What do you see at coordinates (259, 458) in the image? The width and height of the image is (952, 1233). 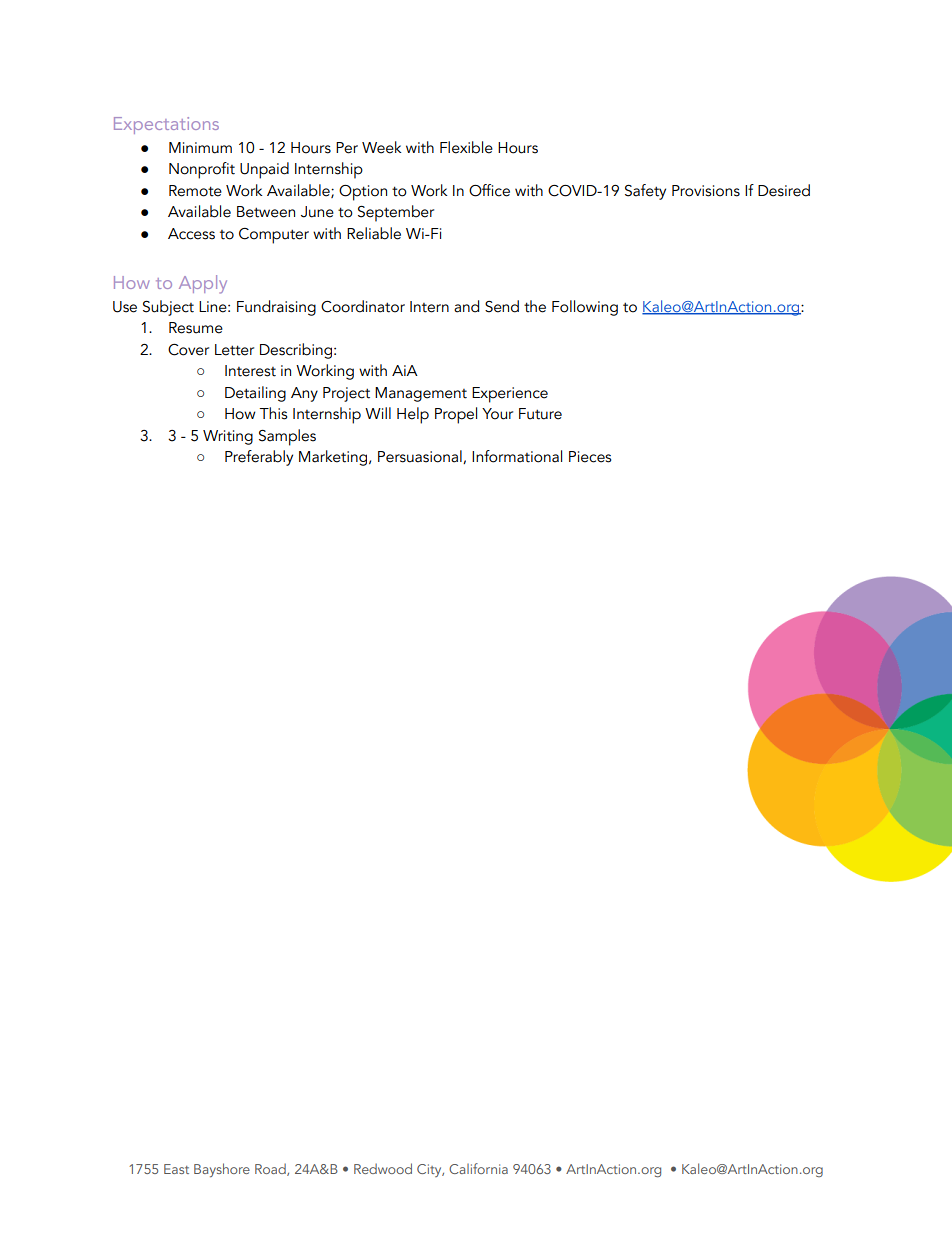 I see `Preferably` at bounding box center [259, 458].
